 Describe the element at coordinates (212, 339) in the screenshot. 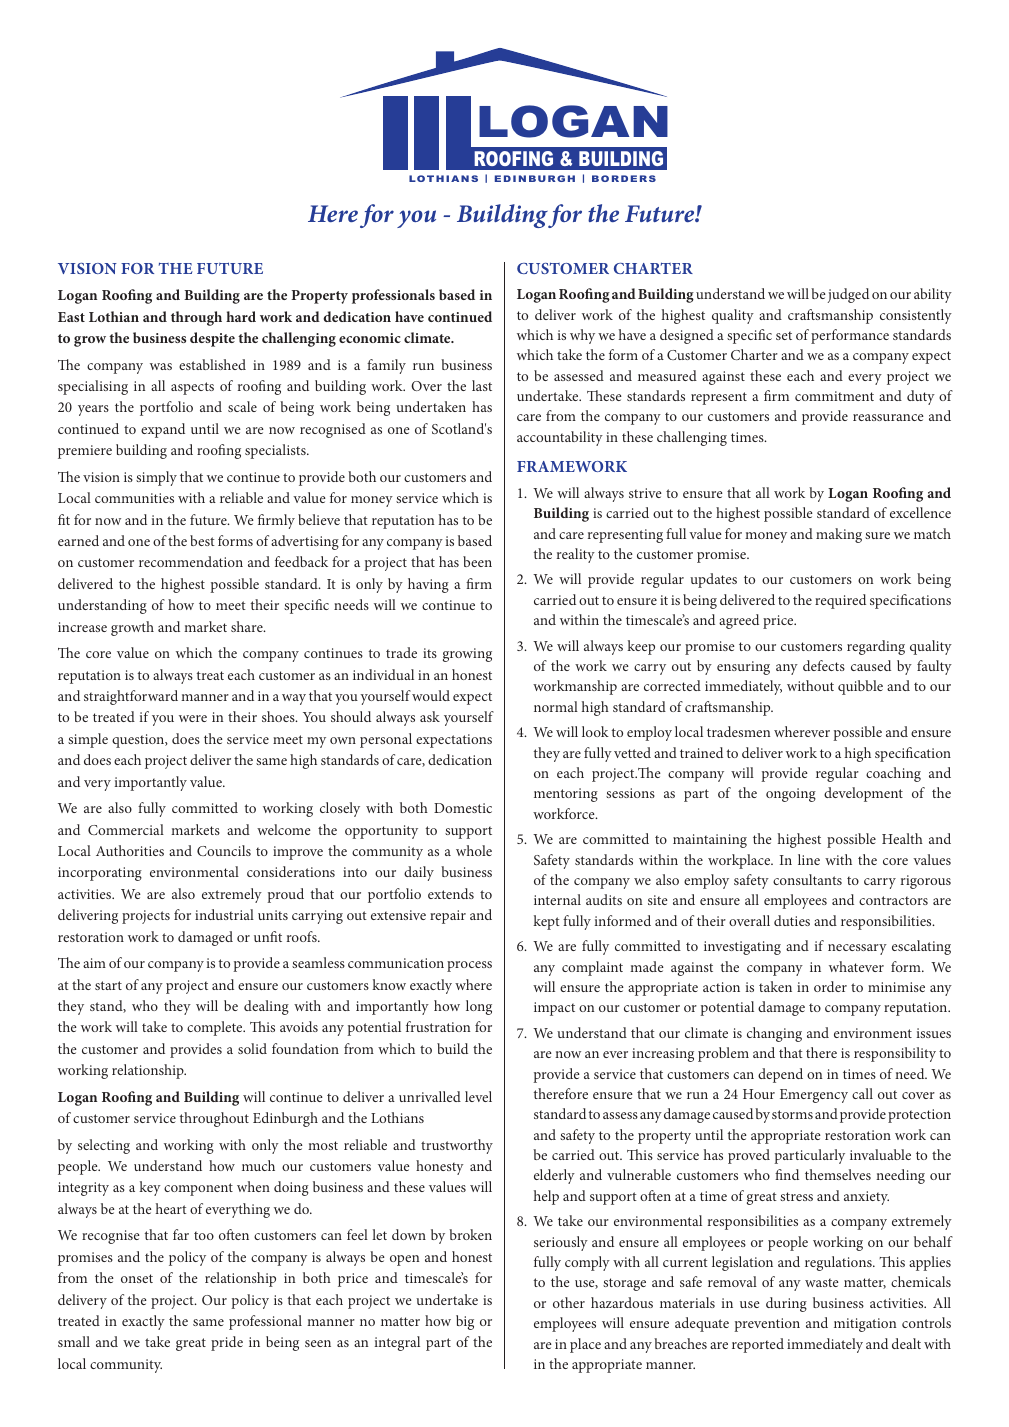

I see `despite` at that location.
